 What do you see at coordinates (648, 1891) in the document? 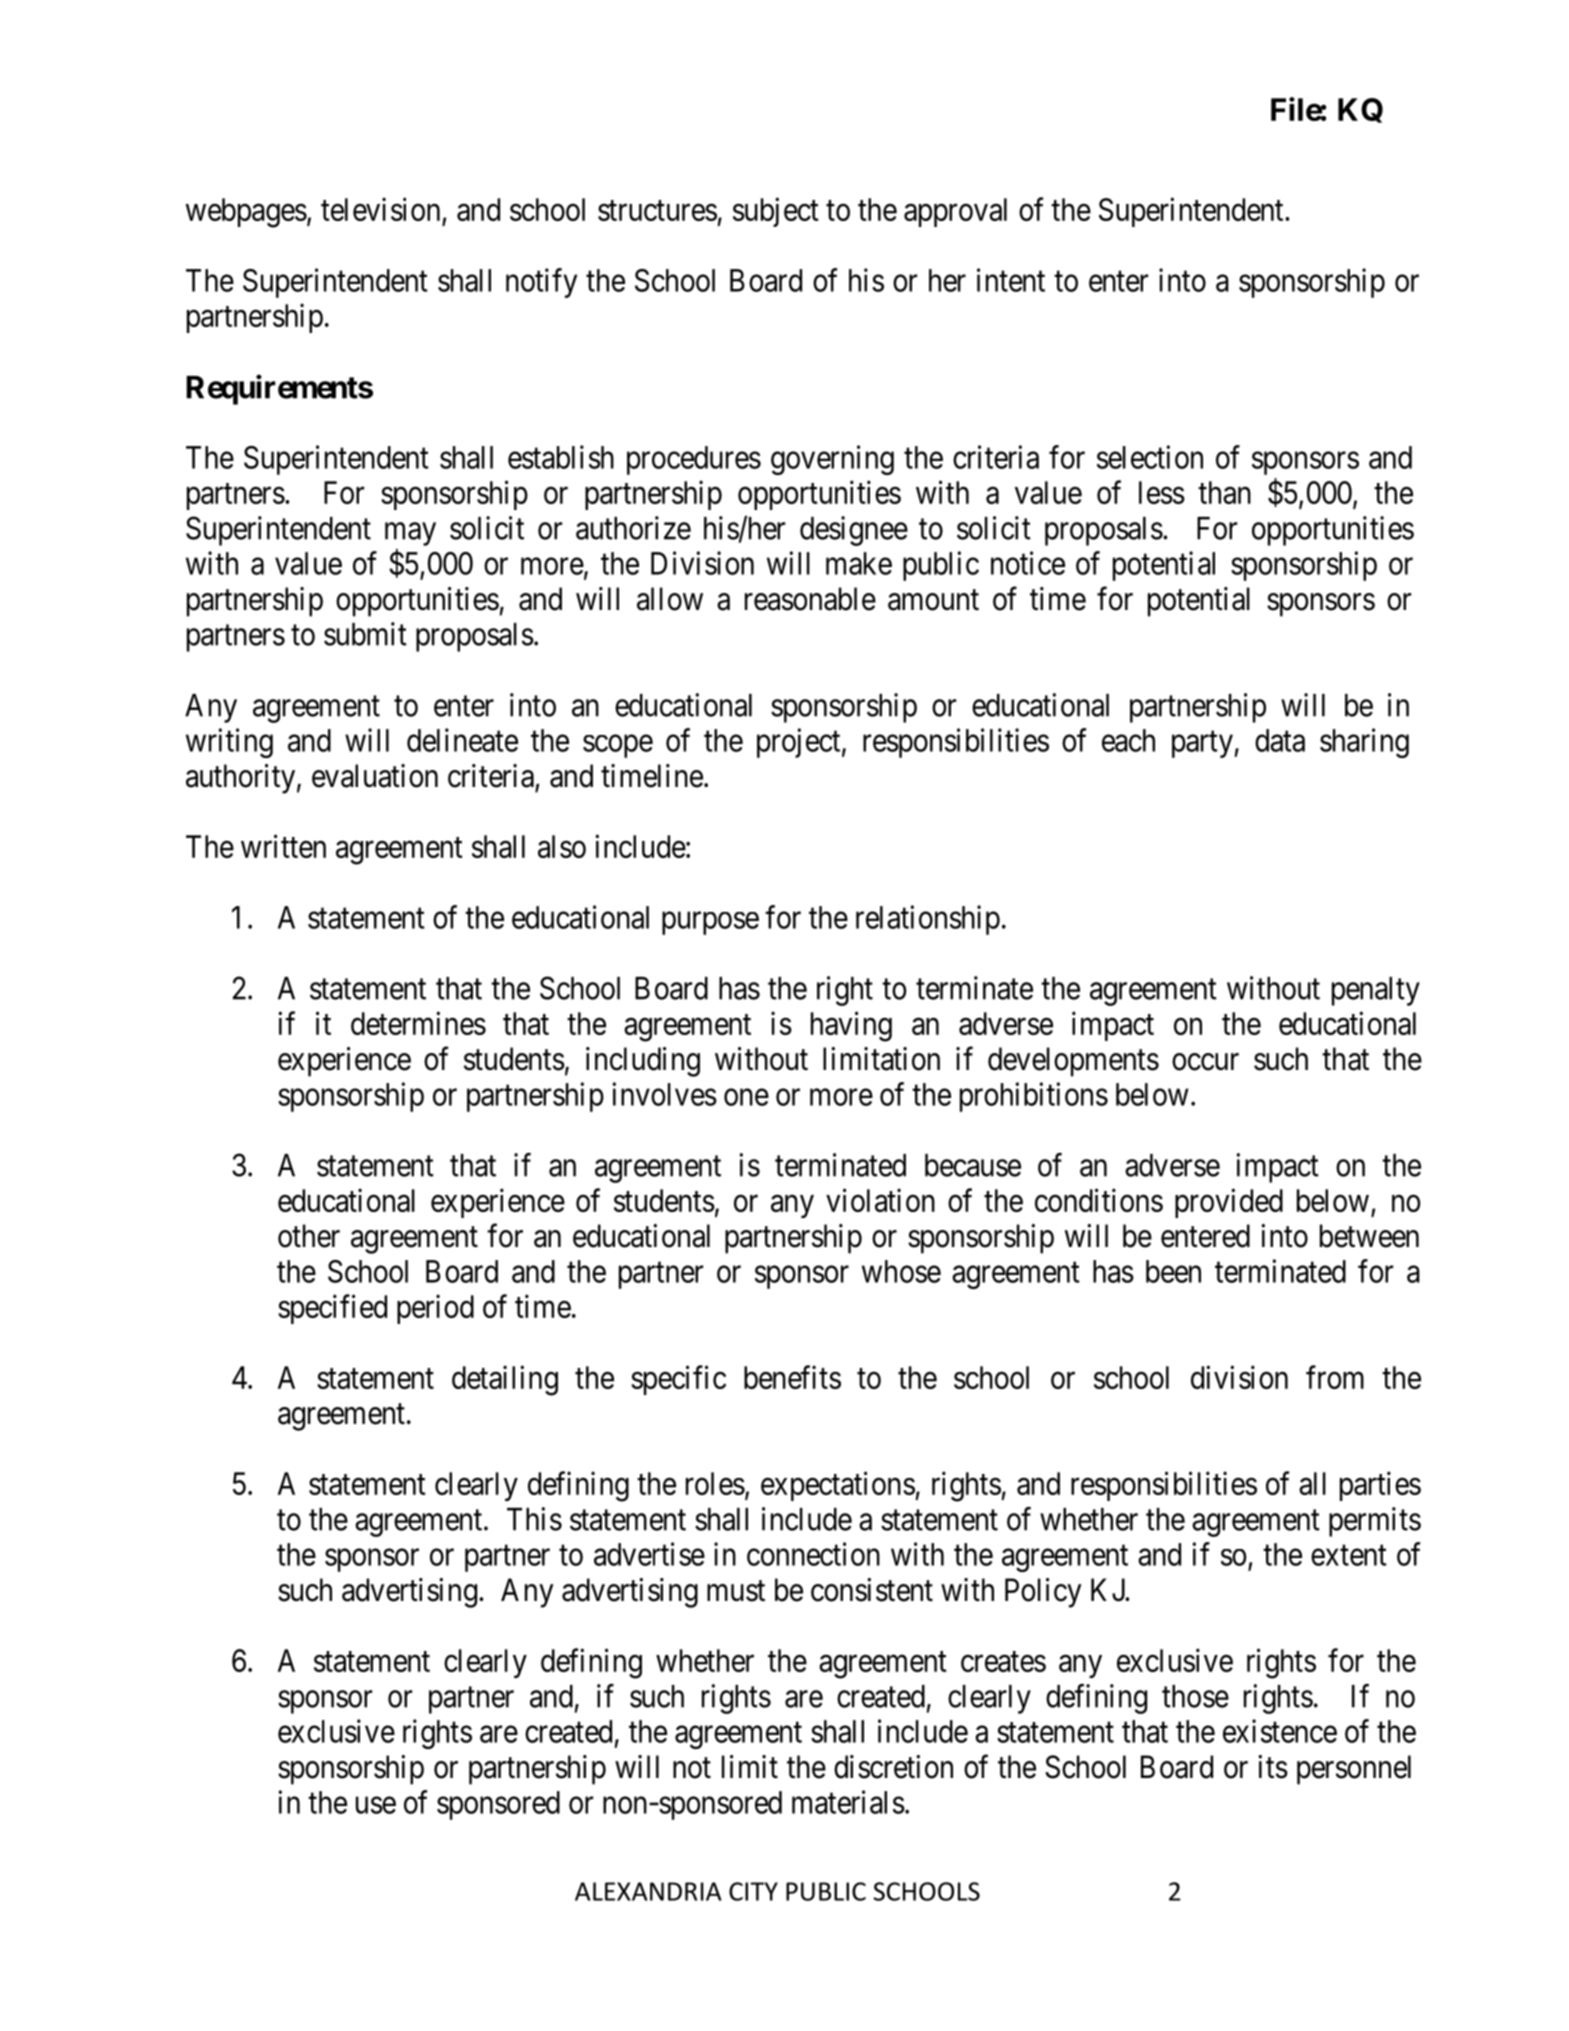
I see `ALEXANDRIA` at bounding box center [648, 1891].
